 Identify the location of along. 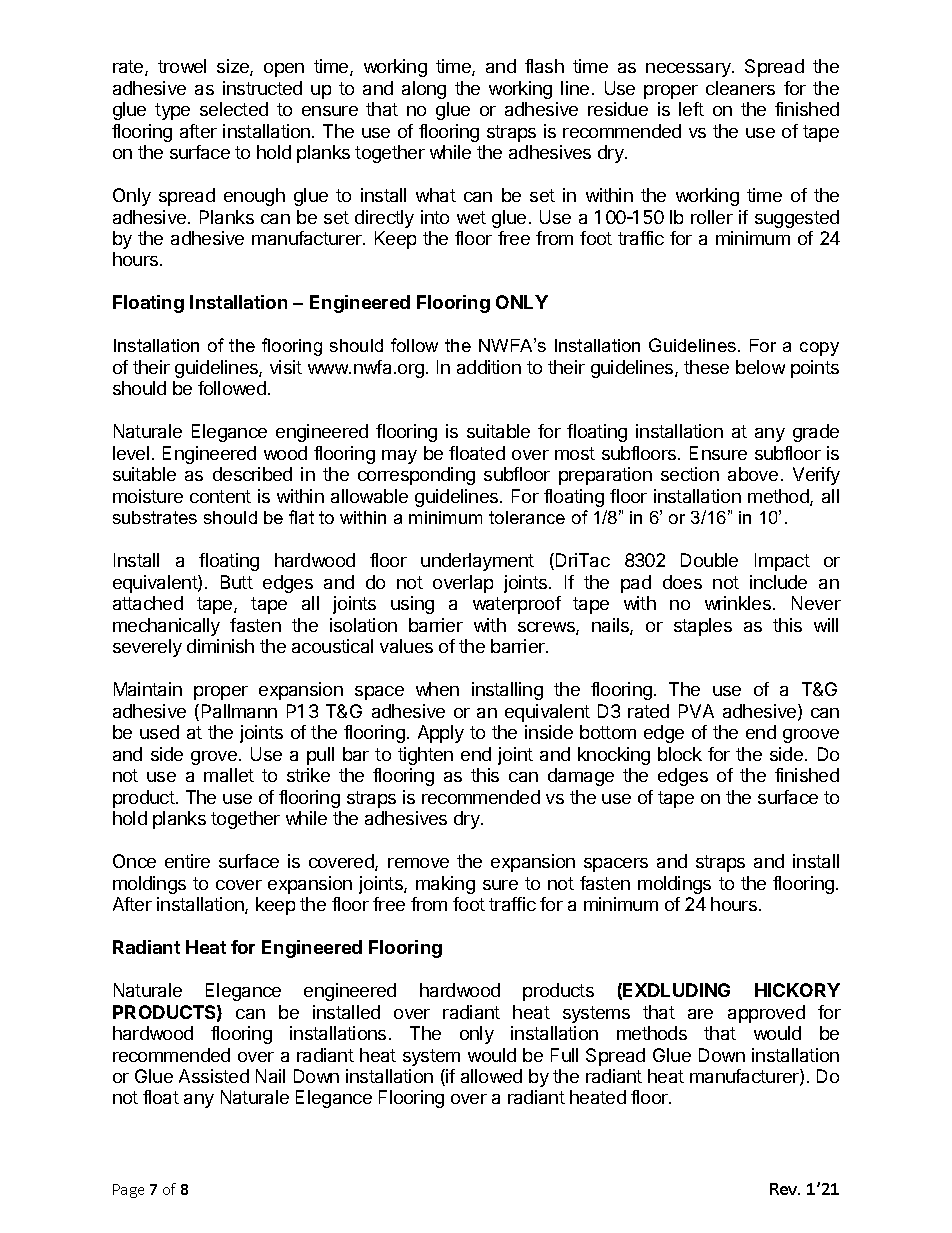
(424, 90).
